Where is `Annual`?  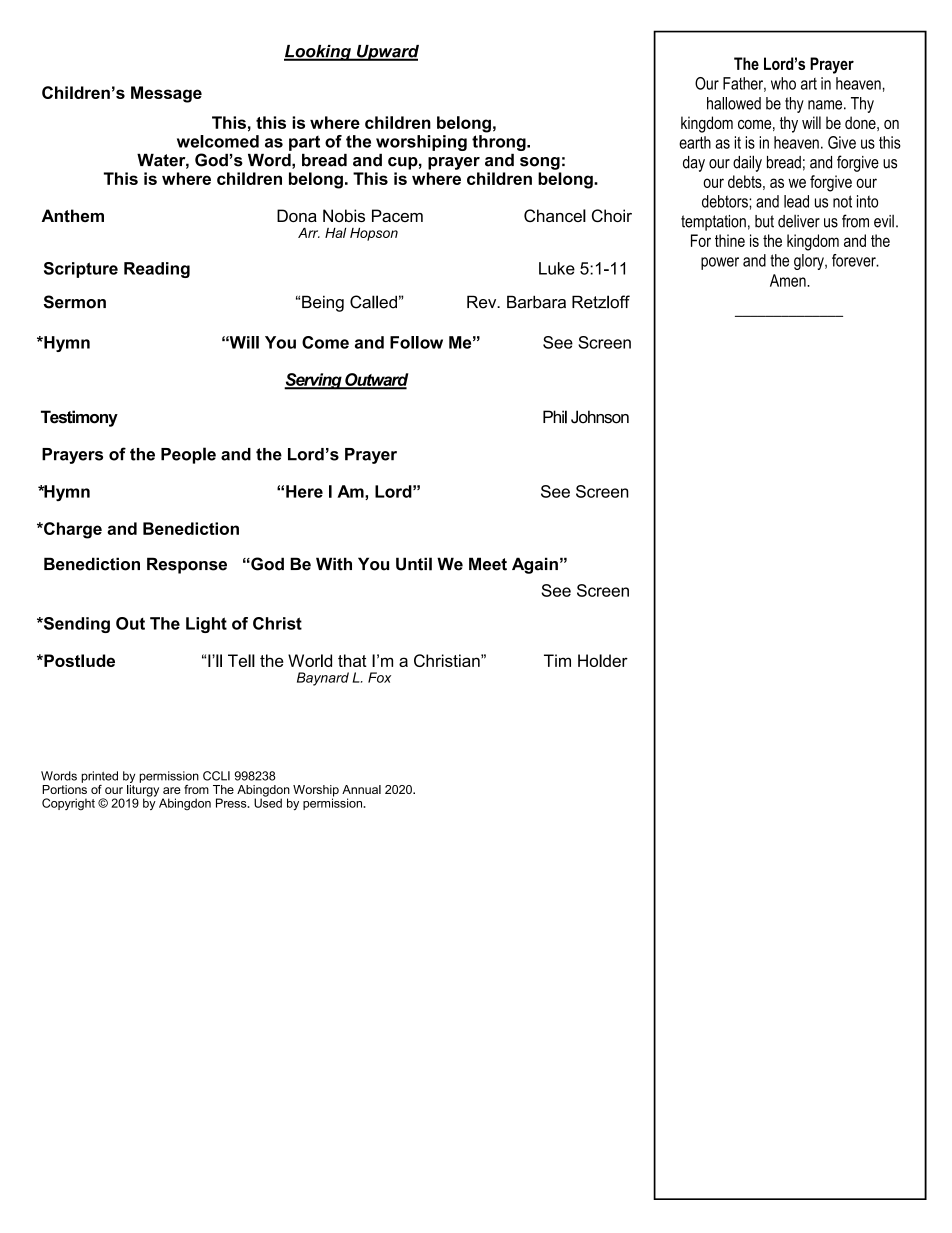
Annual is located at coordinates (361, 789).
